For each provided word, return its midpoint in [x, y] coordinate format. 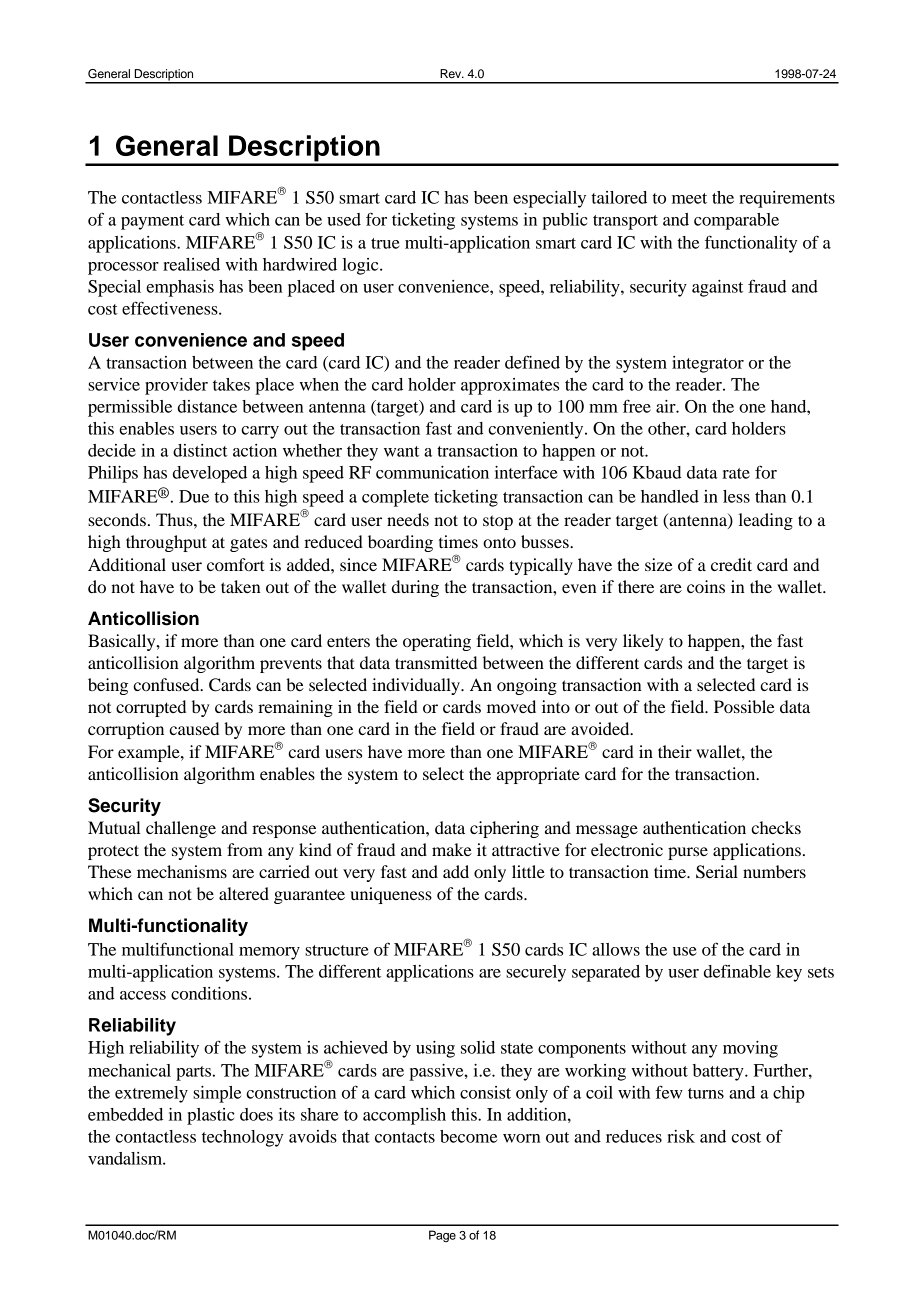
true [385, 243]
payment [152, 222]
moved [511, 706]
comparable [736, 221]
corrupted [151, 708]
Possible [744, 706]
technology [242, 1138]
